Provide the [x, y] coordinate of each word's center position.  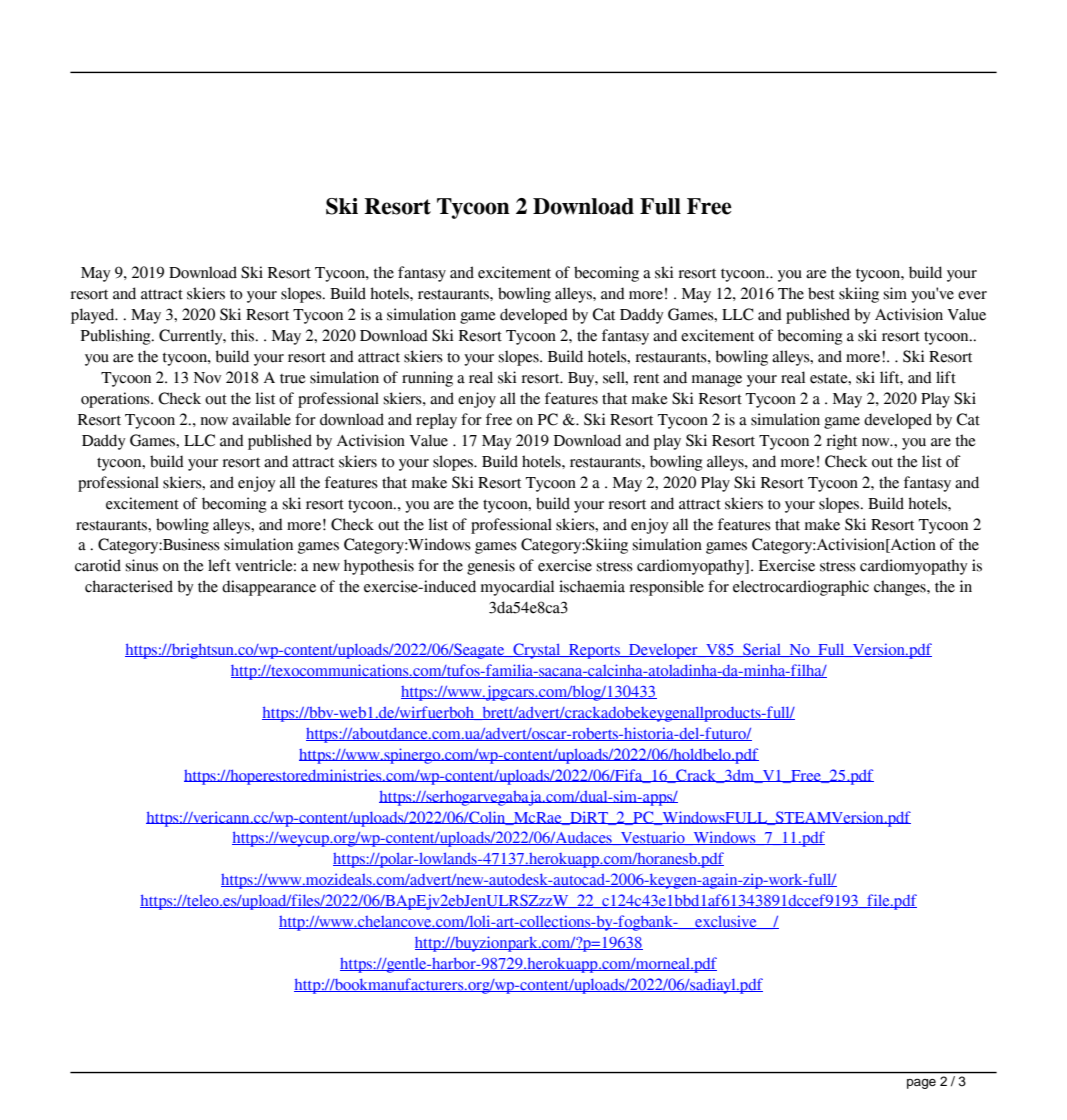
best [821, 293]
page [921, 1083]
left [219, 565]
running [427, 379]
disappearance [269, 588]
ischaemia [592, 586]
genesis [491, 567]
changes [901, 588]
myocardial [517, 588]
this [244, 335]
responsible [666, 588]
